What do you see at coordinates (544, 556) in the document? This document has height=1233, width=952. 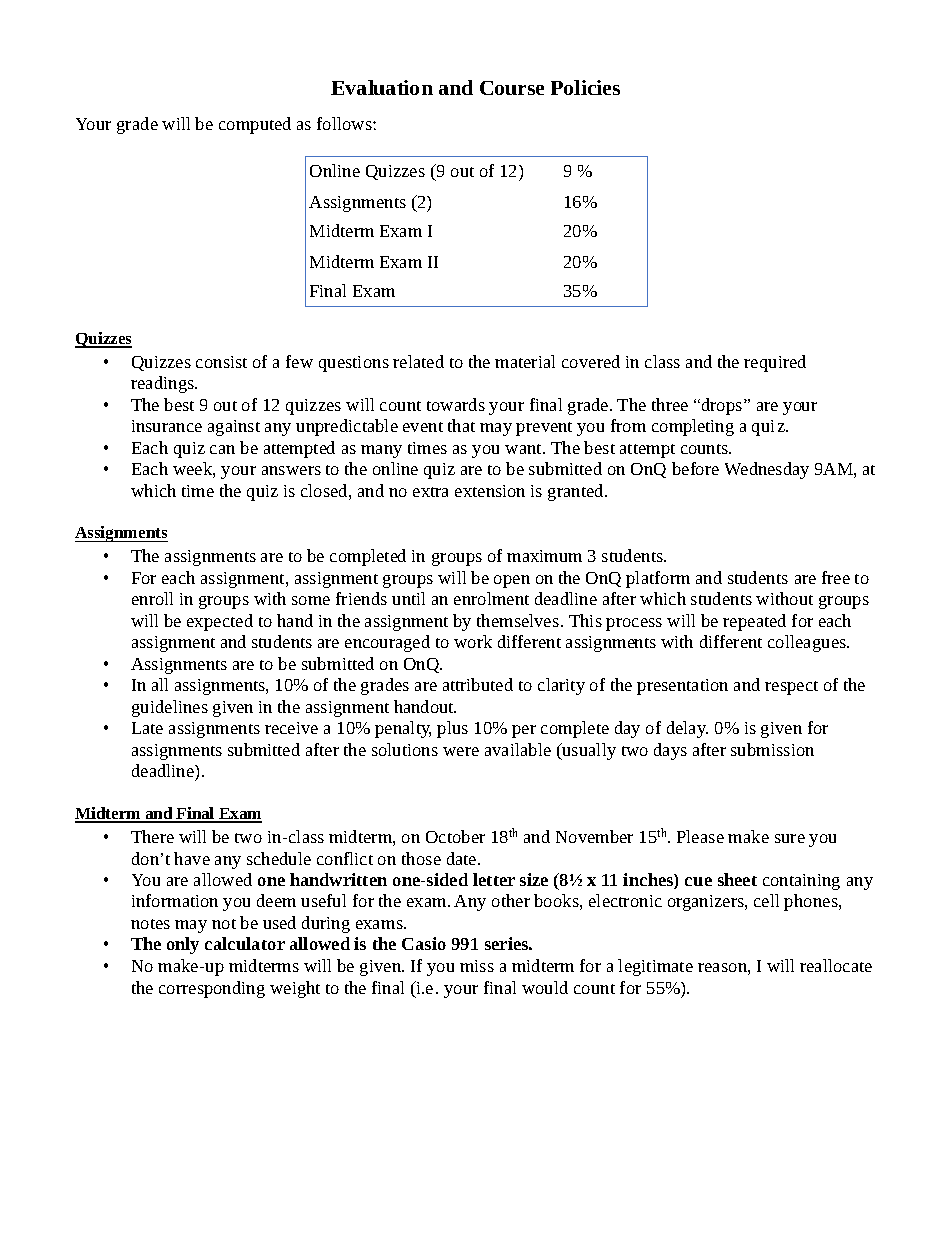 I see `maximum` at bounding box center [544, 556].
